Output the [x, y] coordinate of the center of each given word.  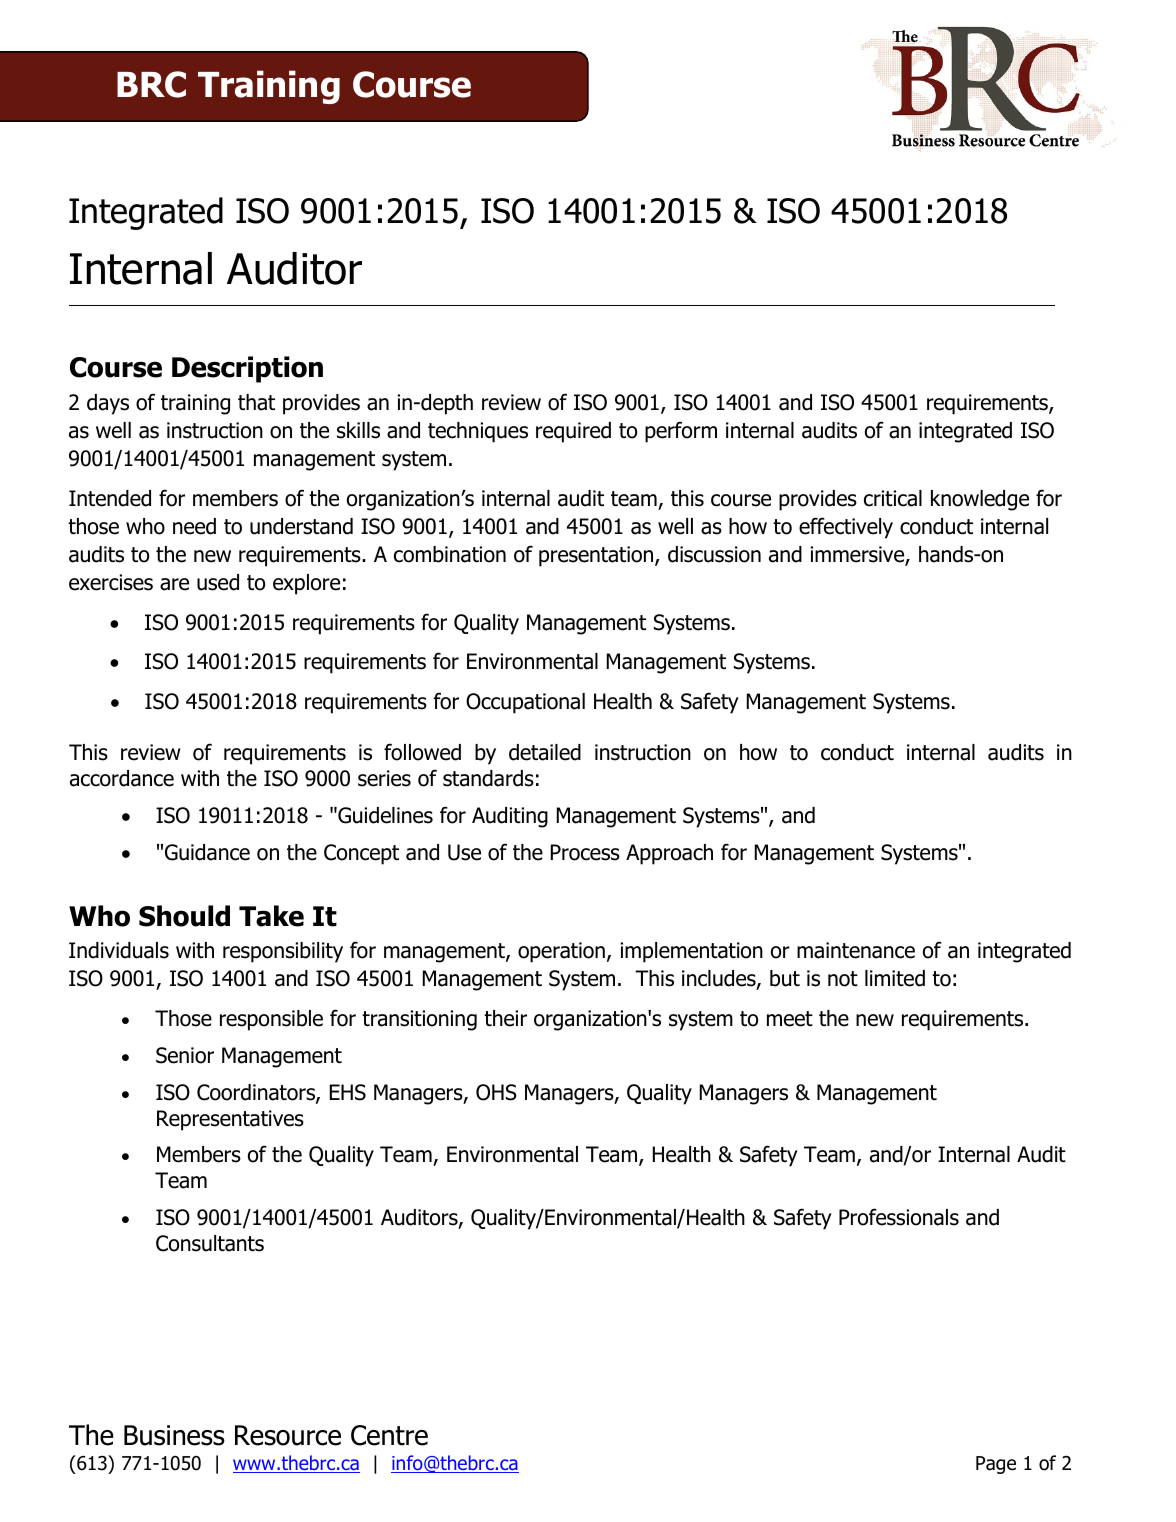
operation [561, 952]
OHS [496, 1092]
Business [174, 1435]
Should [184, 916]
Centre [389, 1435]
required [573, 432]
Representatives [230, 1120]
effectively [846, 528]
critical [893, 498]
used [218, 582]
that [256, 402]
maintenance [856, 950]
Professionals [899, 1217]
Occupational [525, 703]
